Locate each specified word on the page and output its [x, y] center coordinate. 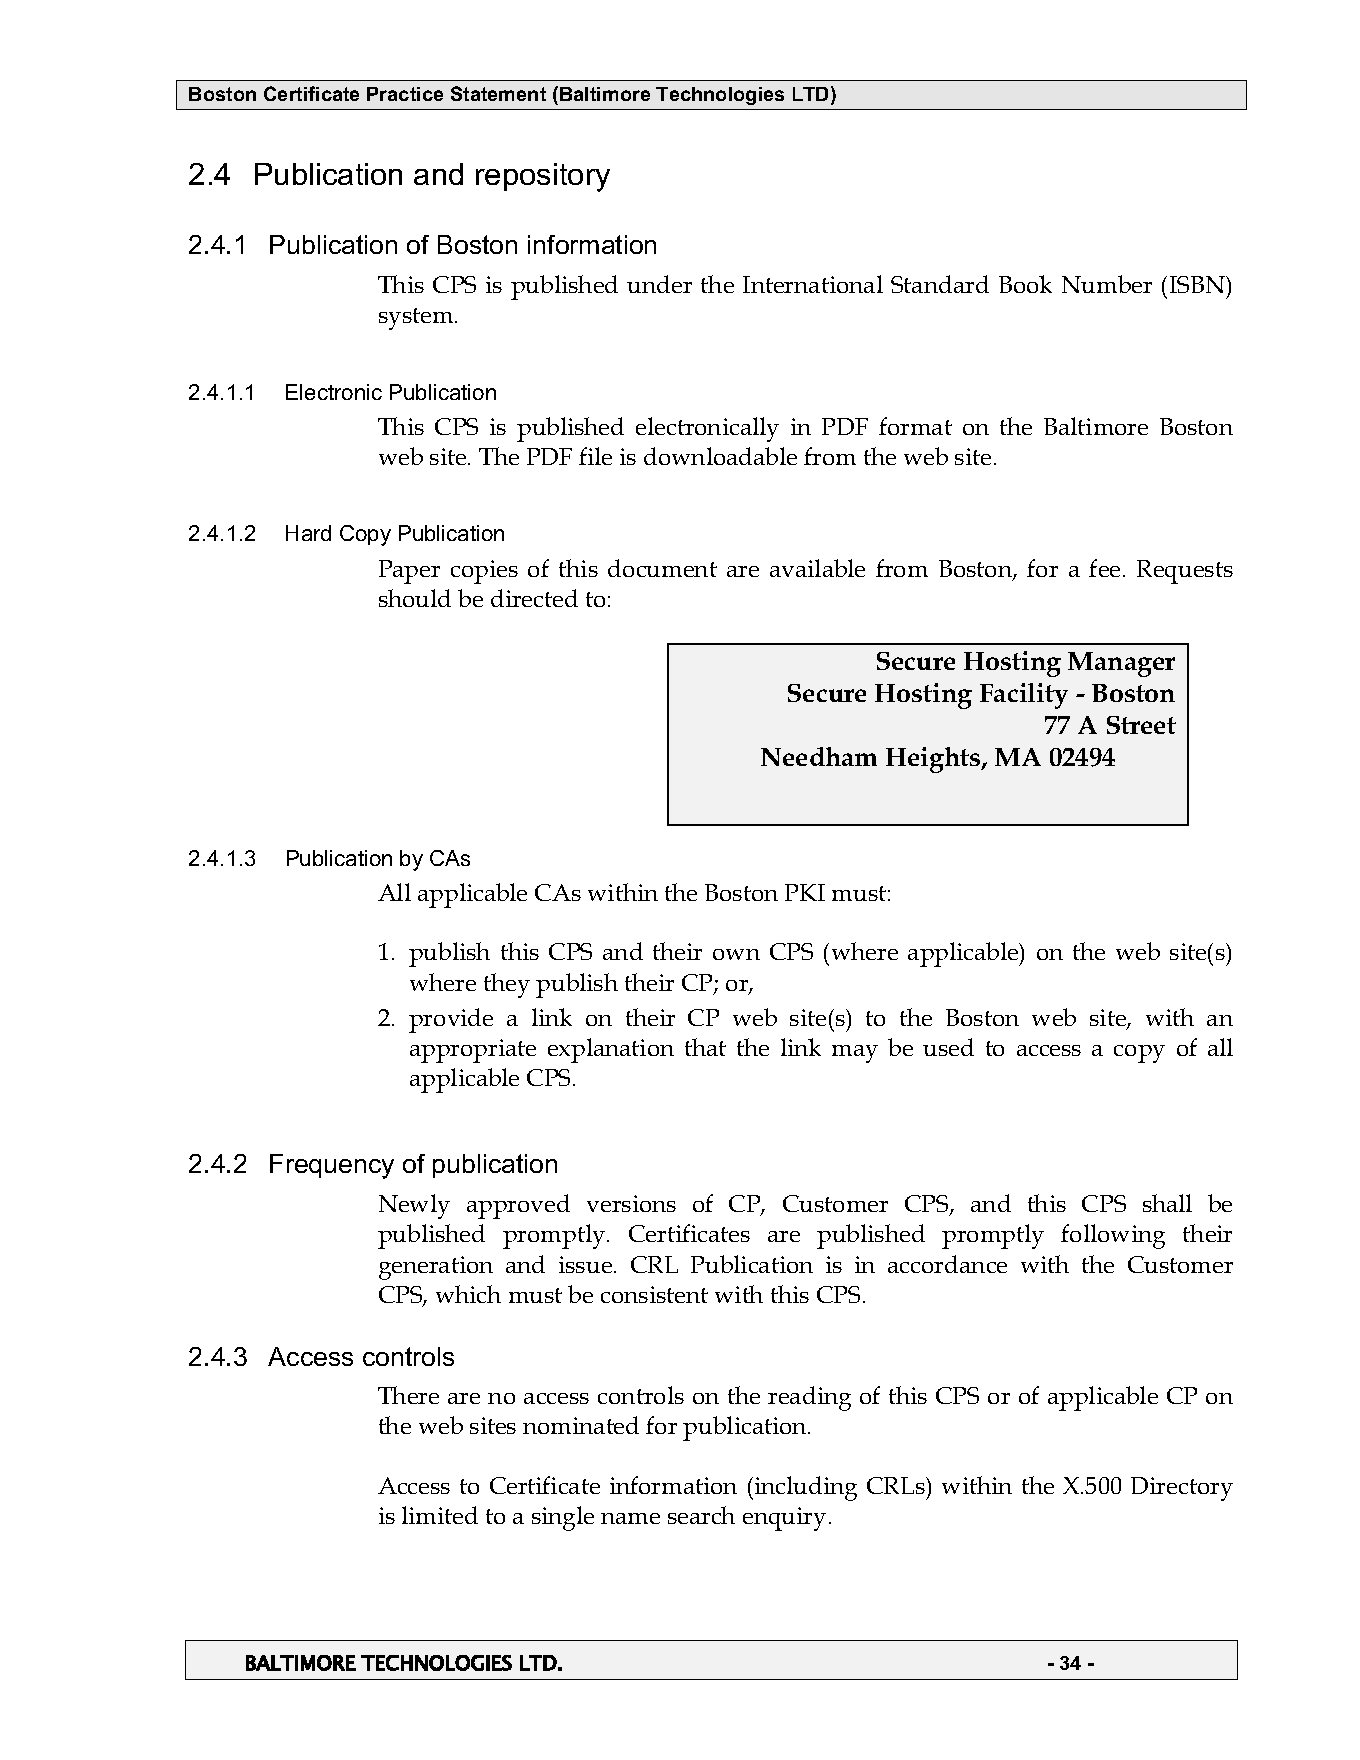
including [806, 1488]
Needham [819, 756]
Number [1107, 284]
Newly [414, 1206]
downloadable [720, 456]
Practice [405, 94]
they [507, 985]
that [705, 1047]
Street [1141, 725]
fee [1104, 568]
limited [440, 1515]
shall [1167, 1203]
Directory [1182, 1489]
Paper [409, 572]
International [813, 284]
